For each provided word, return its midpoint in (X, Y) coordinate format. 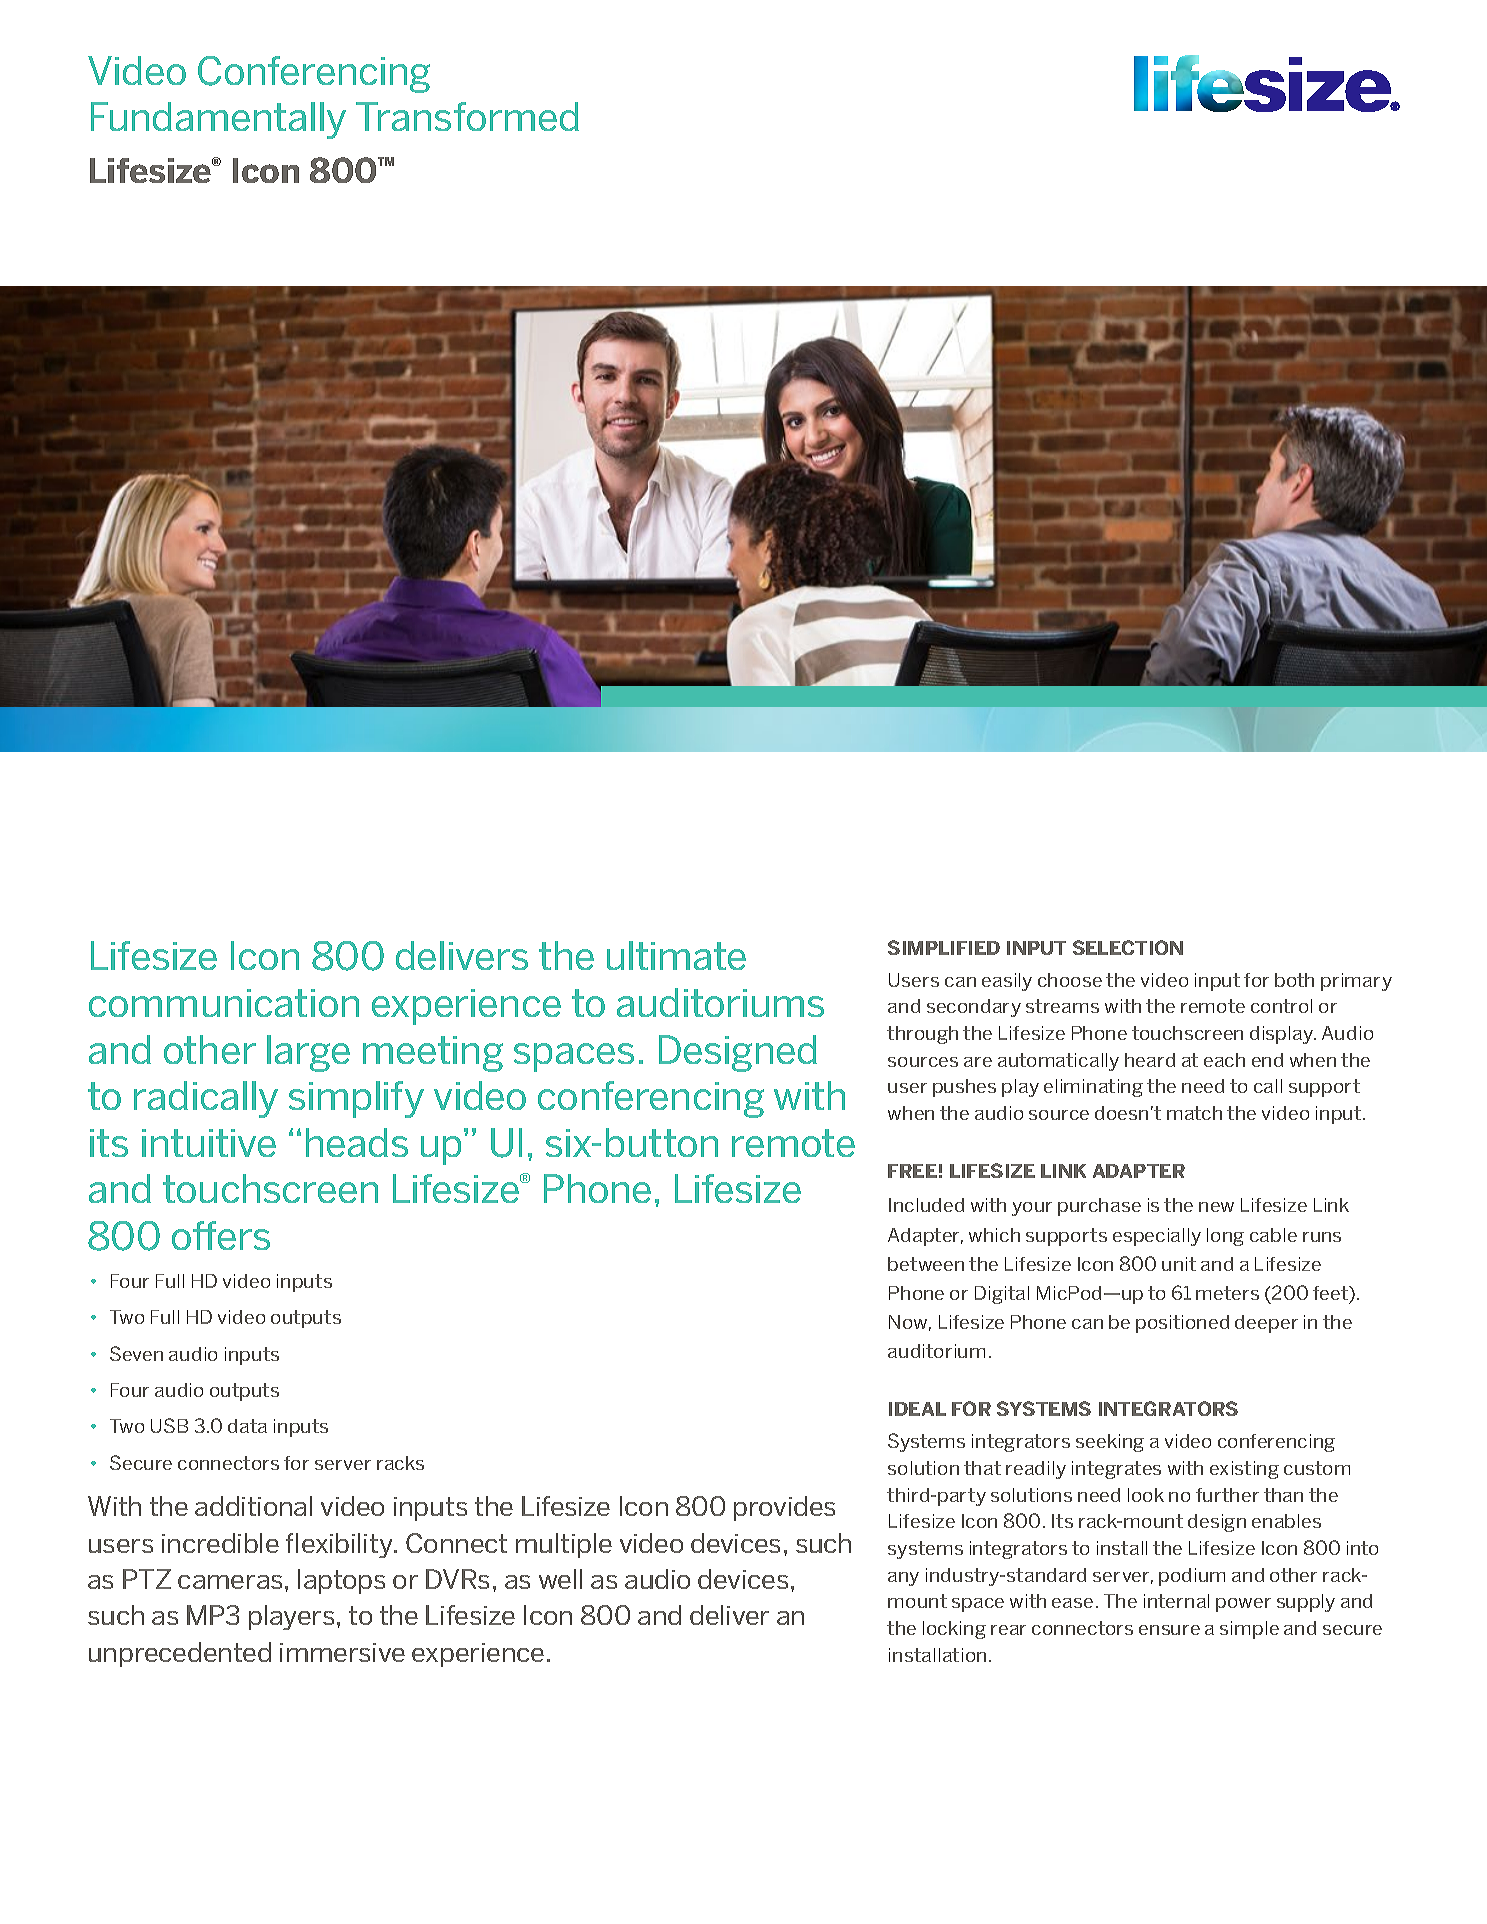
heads (357, 1142)
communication (224, 1003)
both (1294, 980)
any (903, 1579)
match (1194, 1113)
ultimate (676, 955)
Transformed (467, 116)
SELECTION (1128, 947)
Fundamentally (218, 120)
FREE (912, 1171)
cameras (230, 1582)
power (1243, 1605)
